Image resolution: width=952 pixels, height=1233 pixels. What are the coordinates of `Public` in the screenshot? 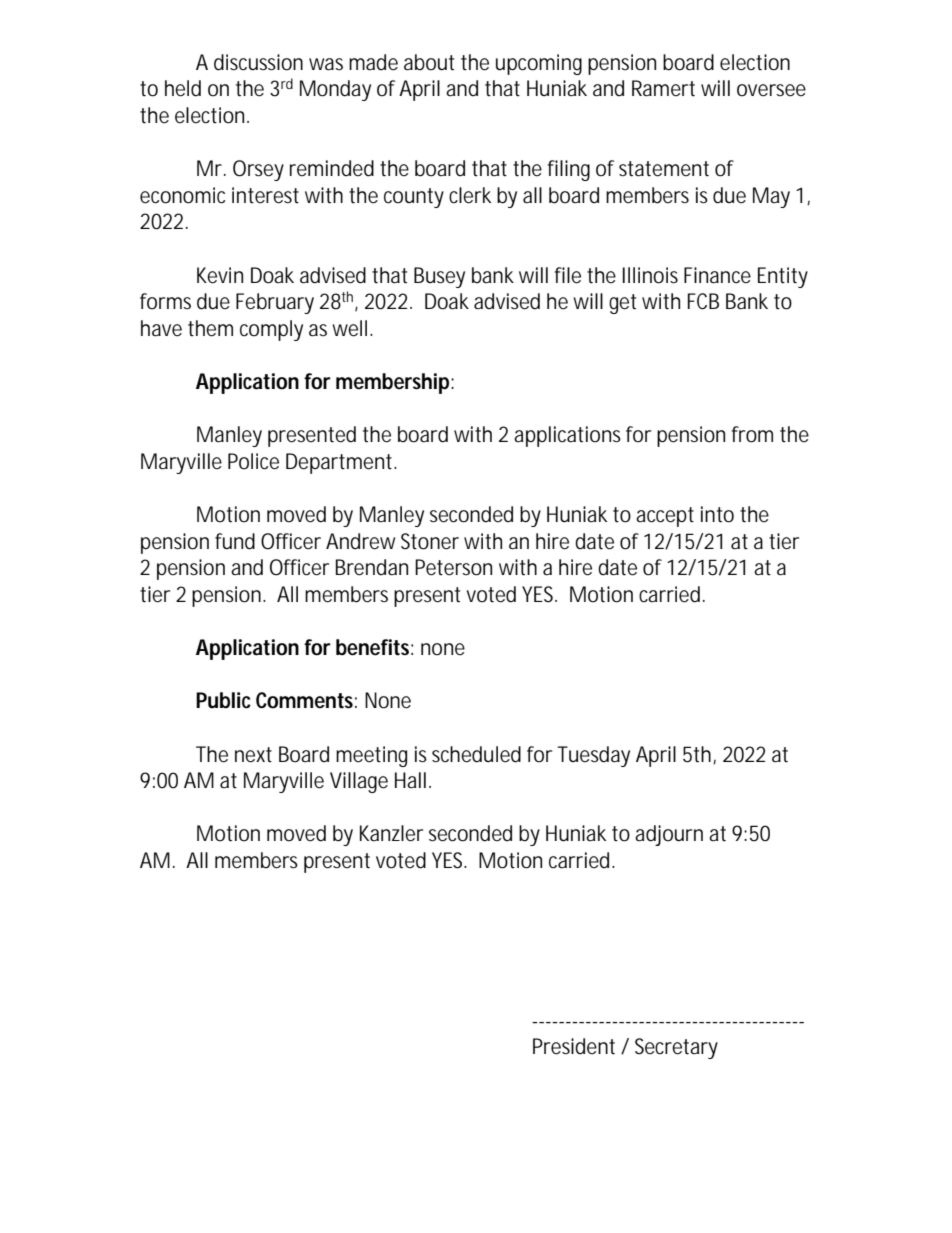 It's located at (223, 700).
